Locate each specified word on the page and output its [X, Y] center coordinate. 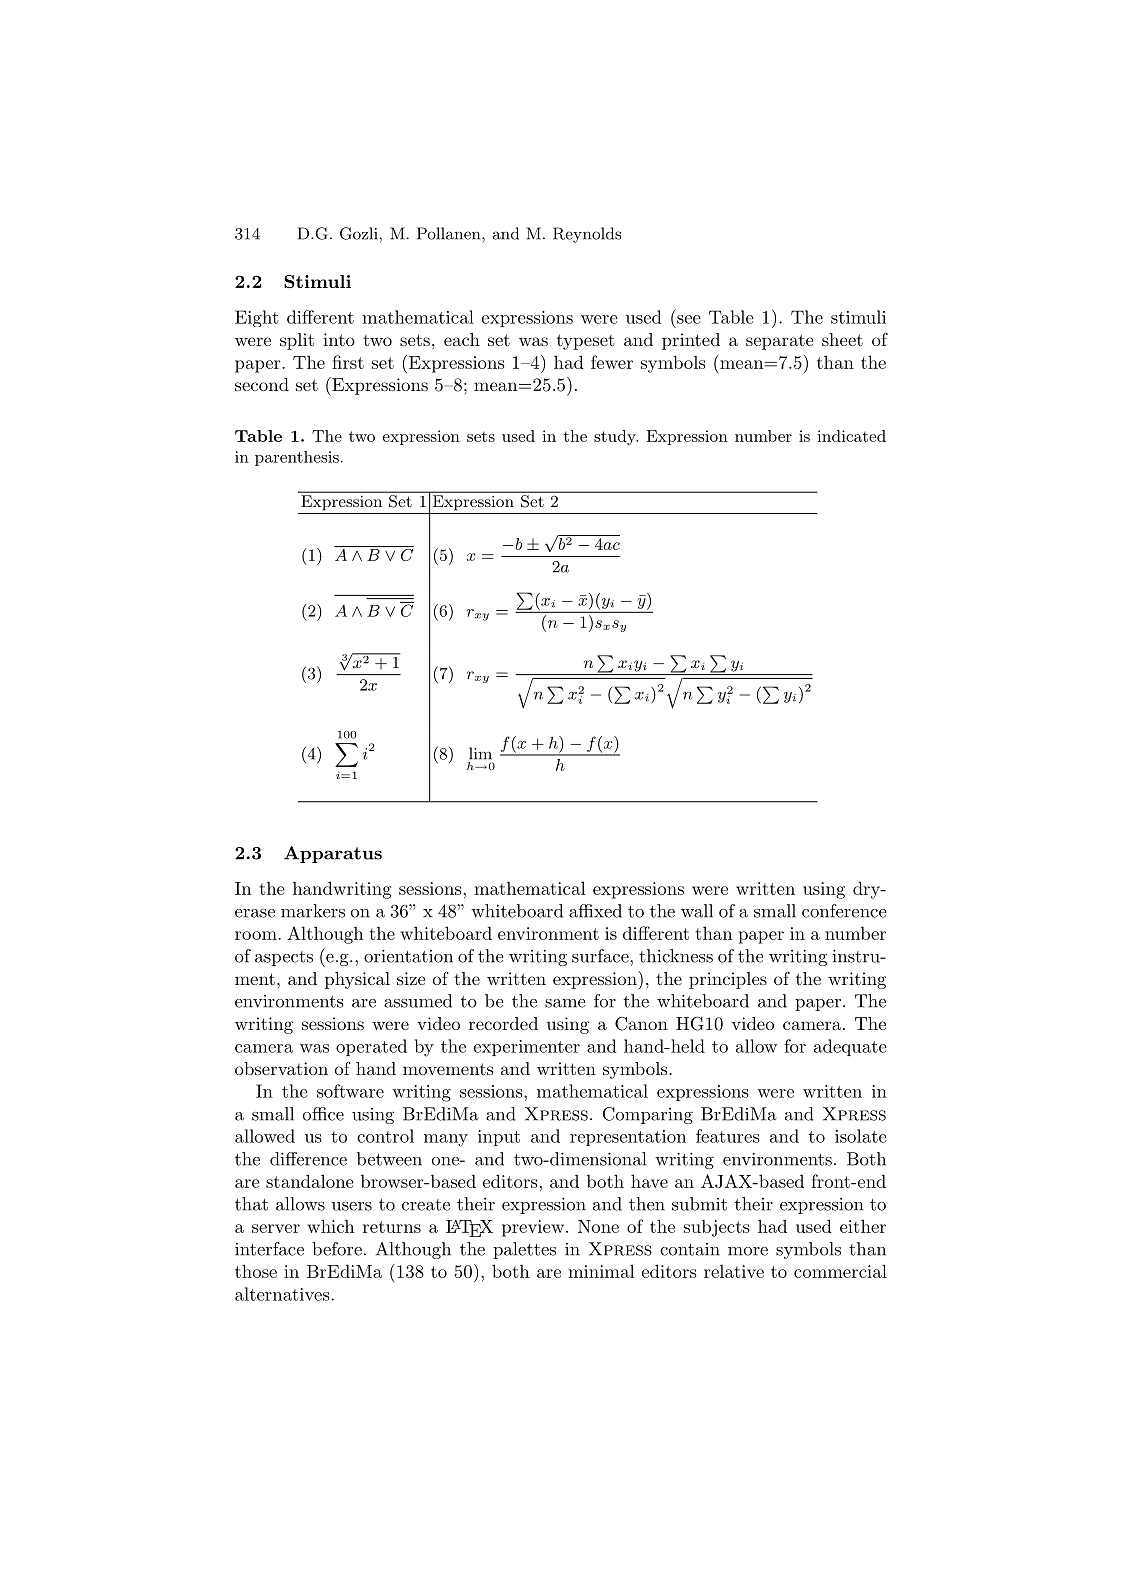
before [337, 1249]
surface [601, 956]
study [616, 437]
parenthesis [297, 458]
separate [779, 342]
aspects [284, 958]
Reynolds [587, 235]
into [339, 339]
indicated [851, 436]
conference [844, 911]
